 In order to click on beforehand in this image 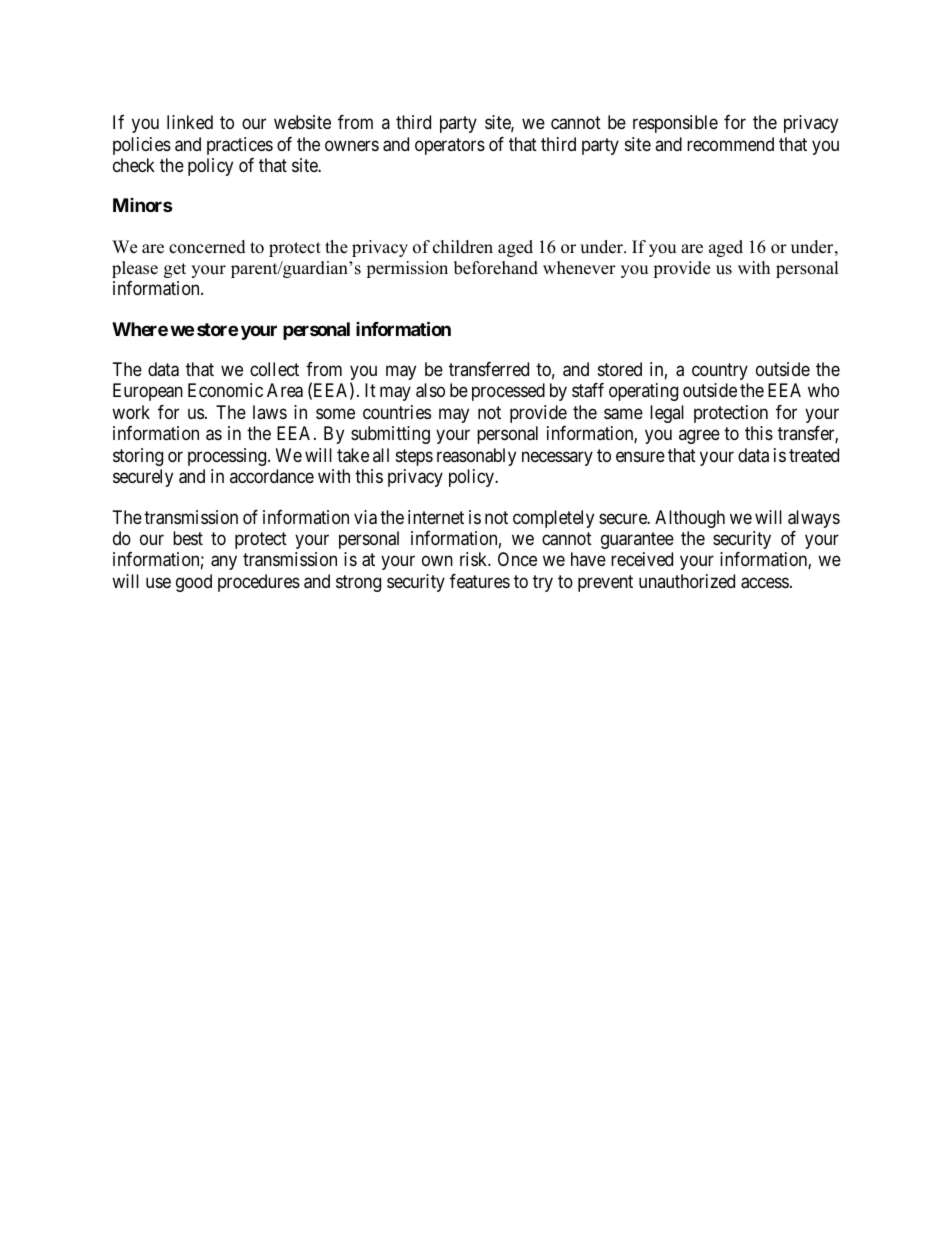, I will do `click(496, 268)`.
